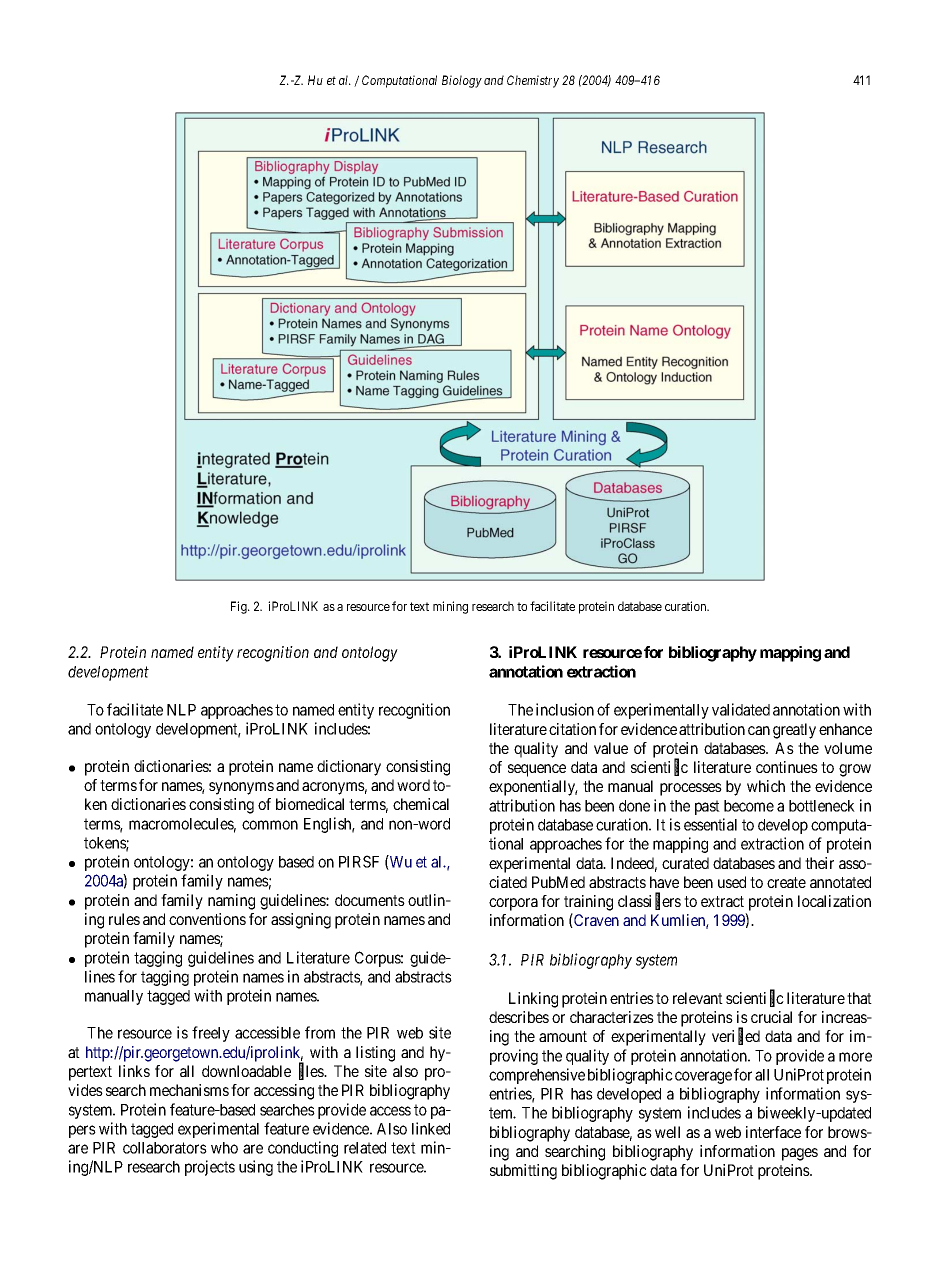 This image has width=952, height=1270. What do you see at coordinates (523, 1172) in the image?
I see `submitting` at bounding box center [523, 1172].
